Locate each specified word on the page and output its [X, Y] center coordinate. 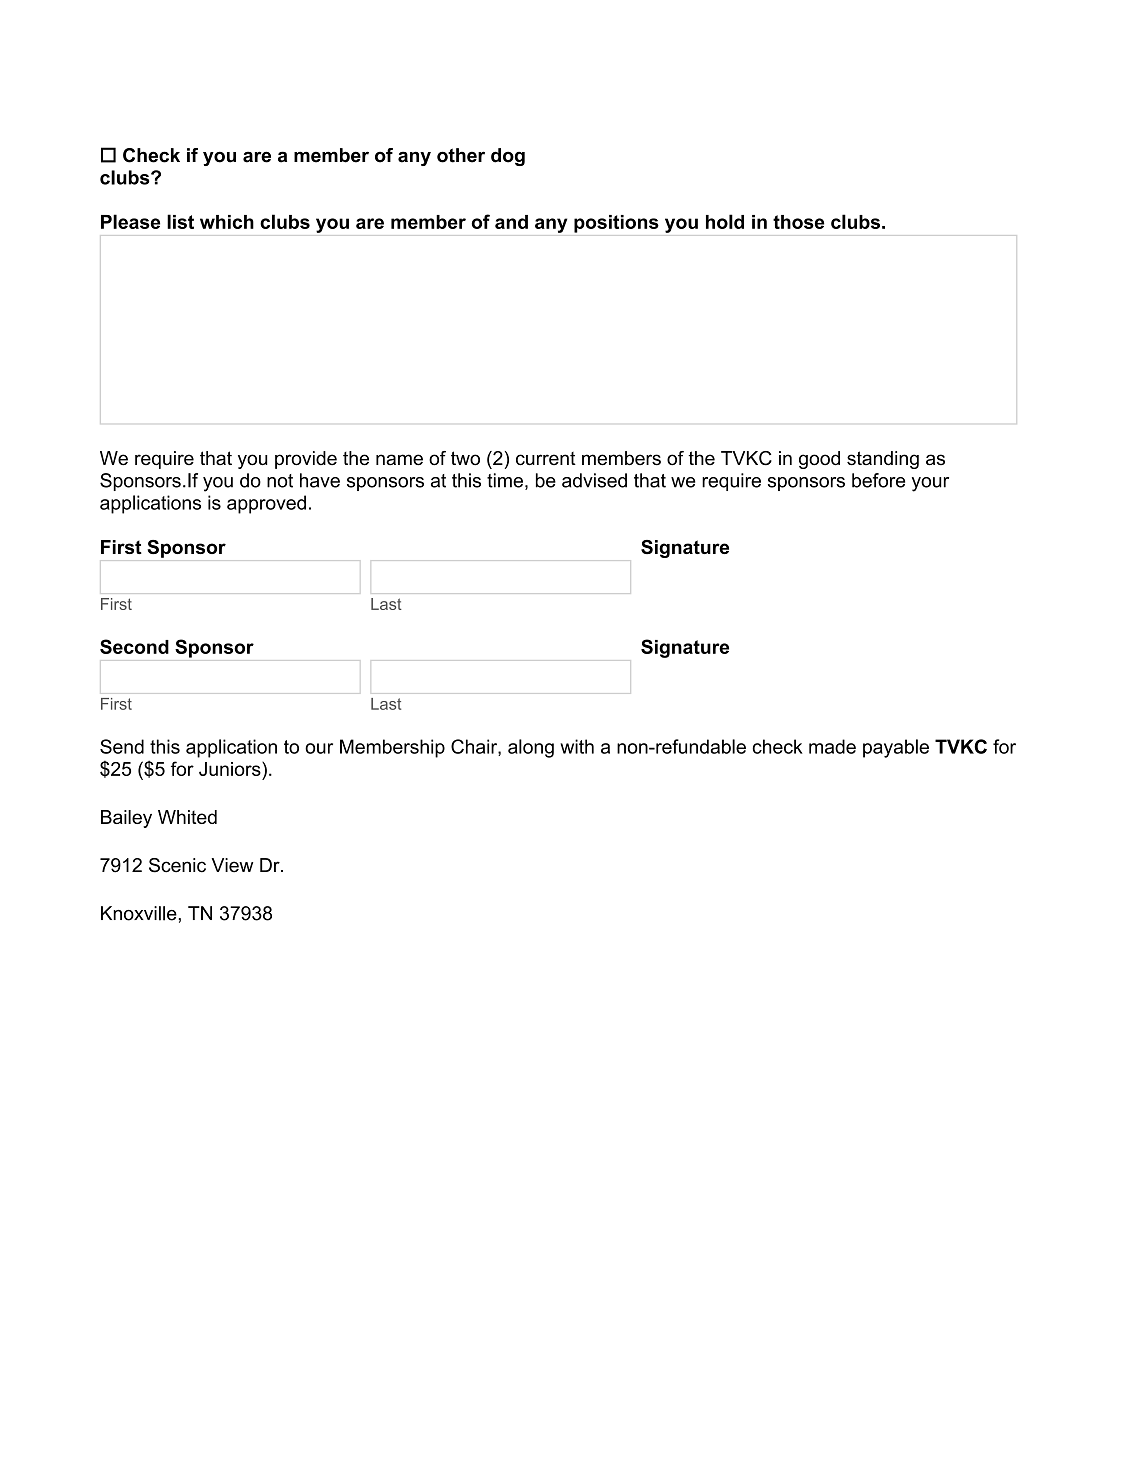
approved [266, 504]
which [227, 222]
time [505, 480]
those [798, 222]
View [232, 865]
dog [508, 157]
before [878, 480]
